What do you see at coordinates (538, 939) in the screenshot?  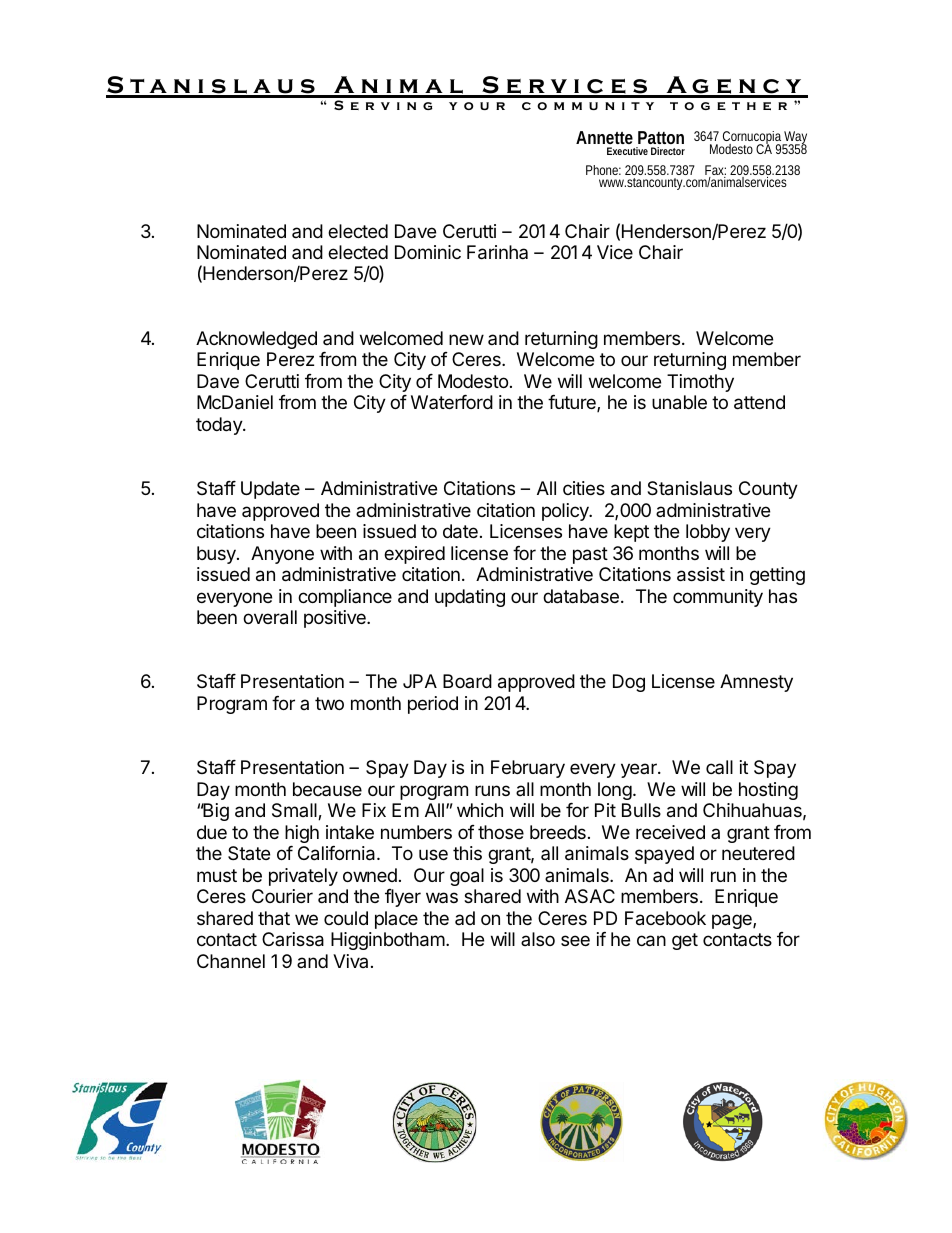 I see `also` at bounding box center [538, 939].
